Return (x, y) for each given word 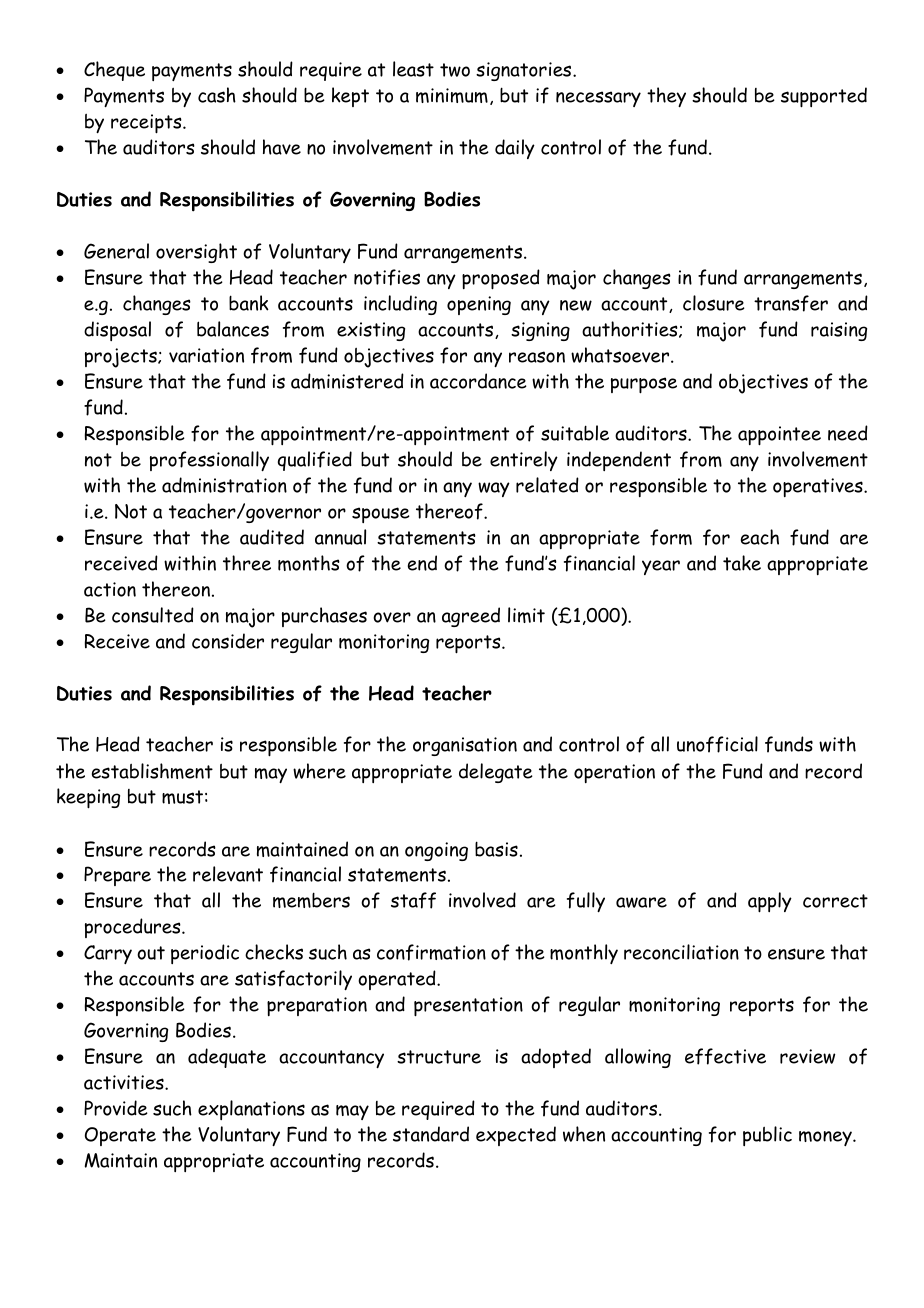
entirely (524, 461)
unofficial (717, 744)
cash (217, 95)
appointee (779, 436)
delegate (496, 773)
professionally (209, 461)
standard (431, 1134)
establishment (152, 771)
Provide (116, 1108)
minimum (452, 95)
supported (824, 97)
